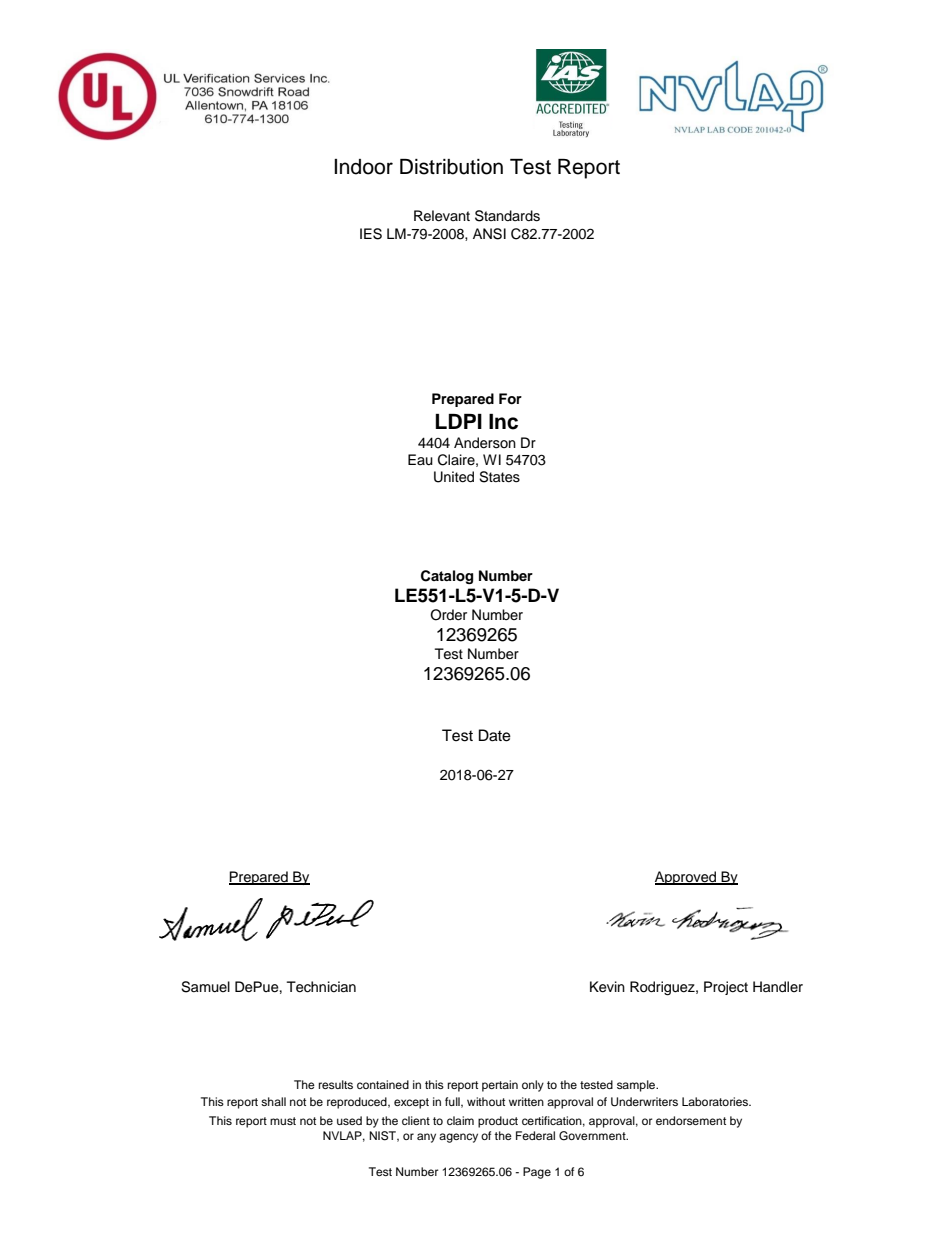 The width and height of the page is (952, 1233). Describe the element at coordinates (495, 735) in the page. I see `Date` at that location.
